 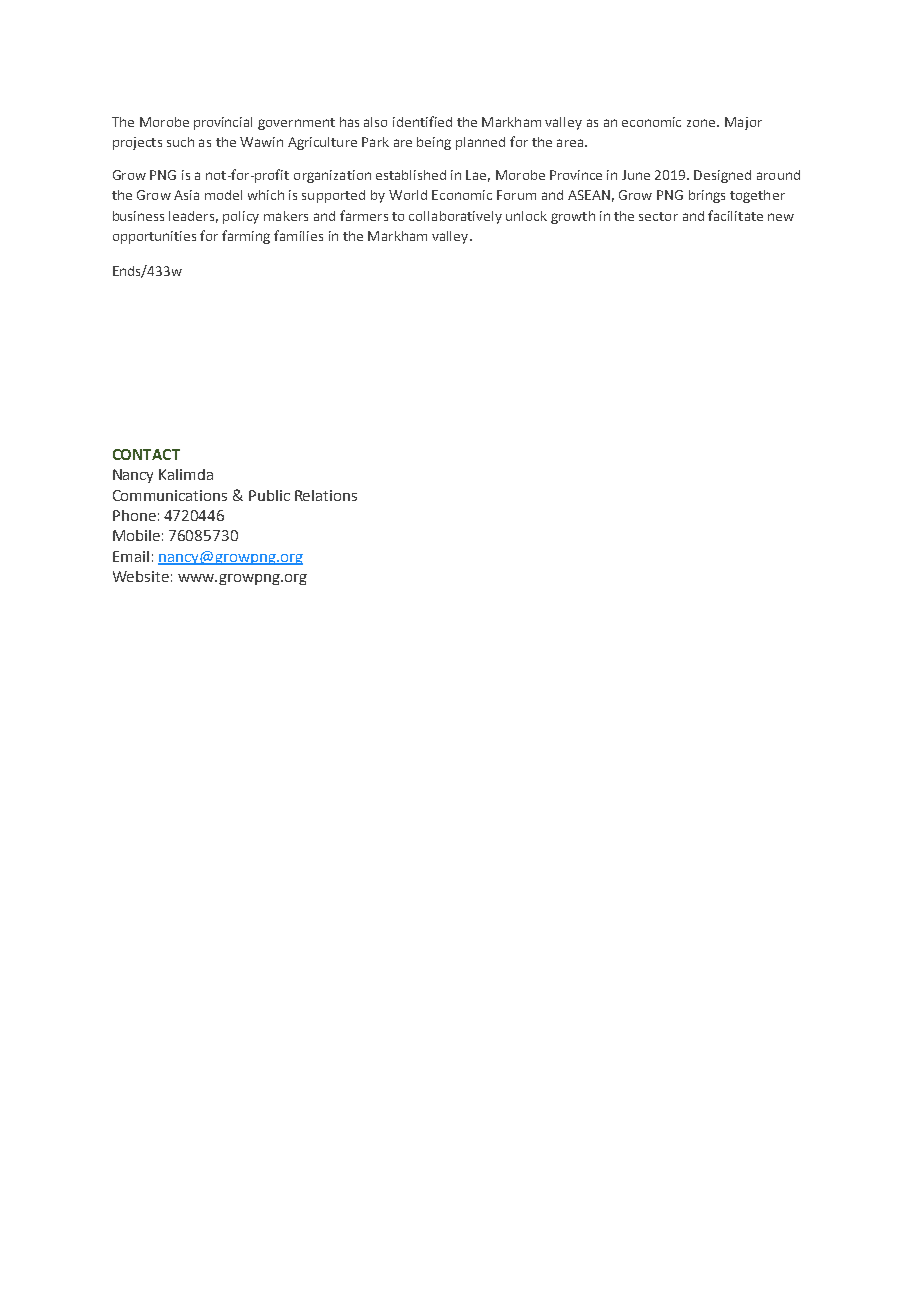 I want to click on such, so click(x=180, y=142).
